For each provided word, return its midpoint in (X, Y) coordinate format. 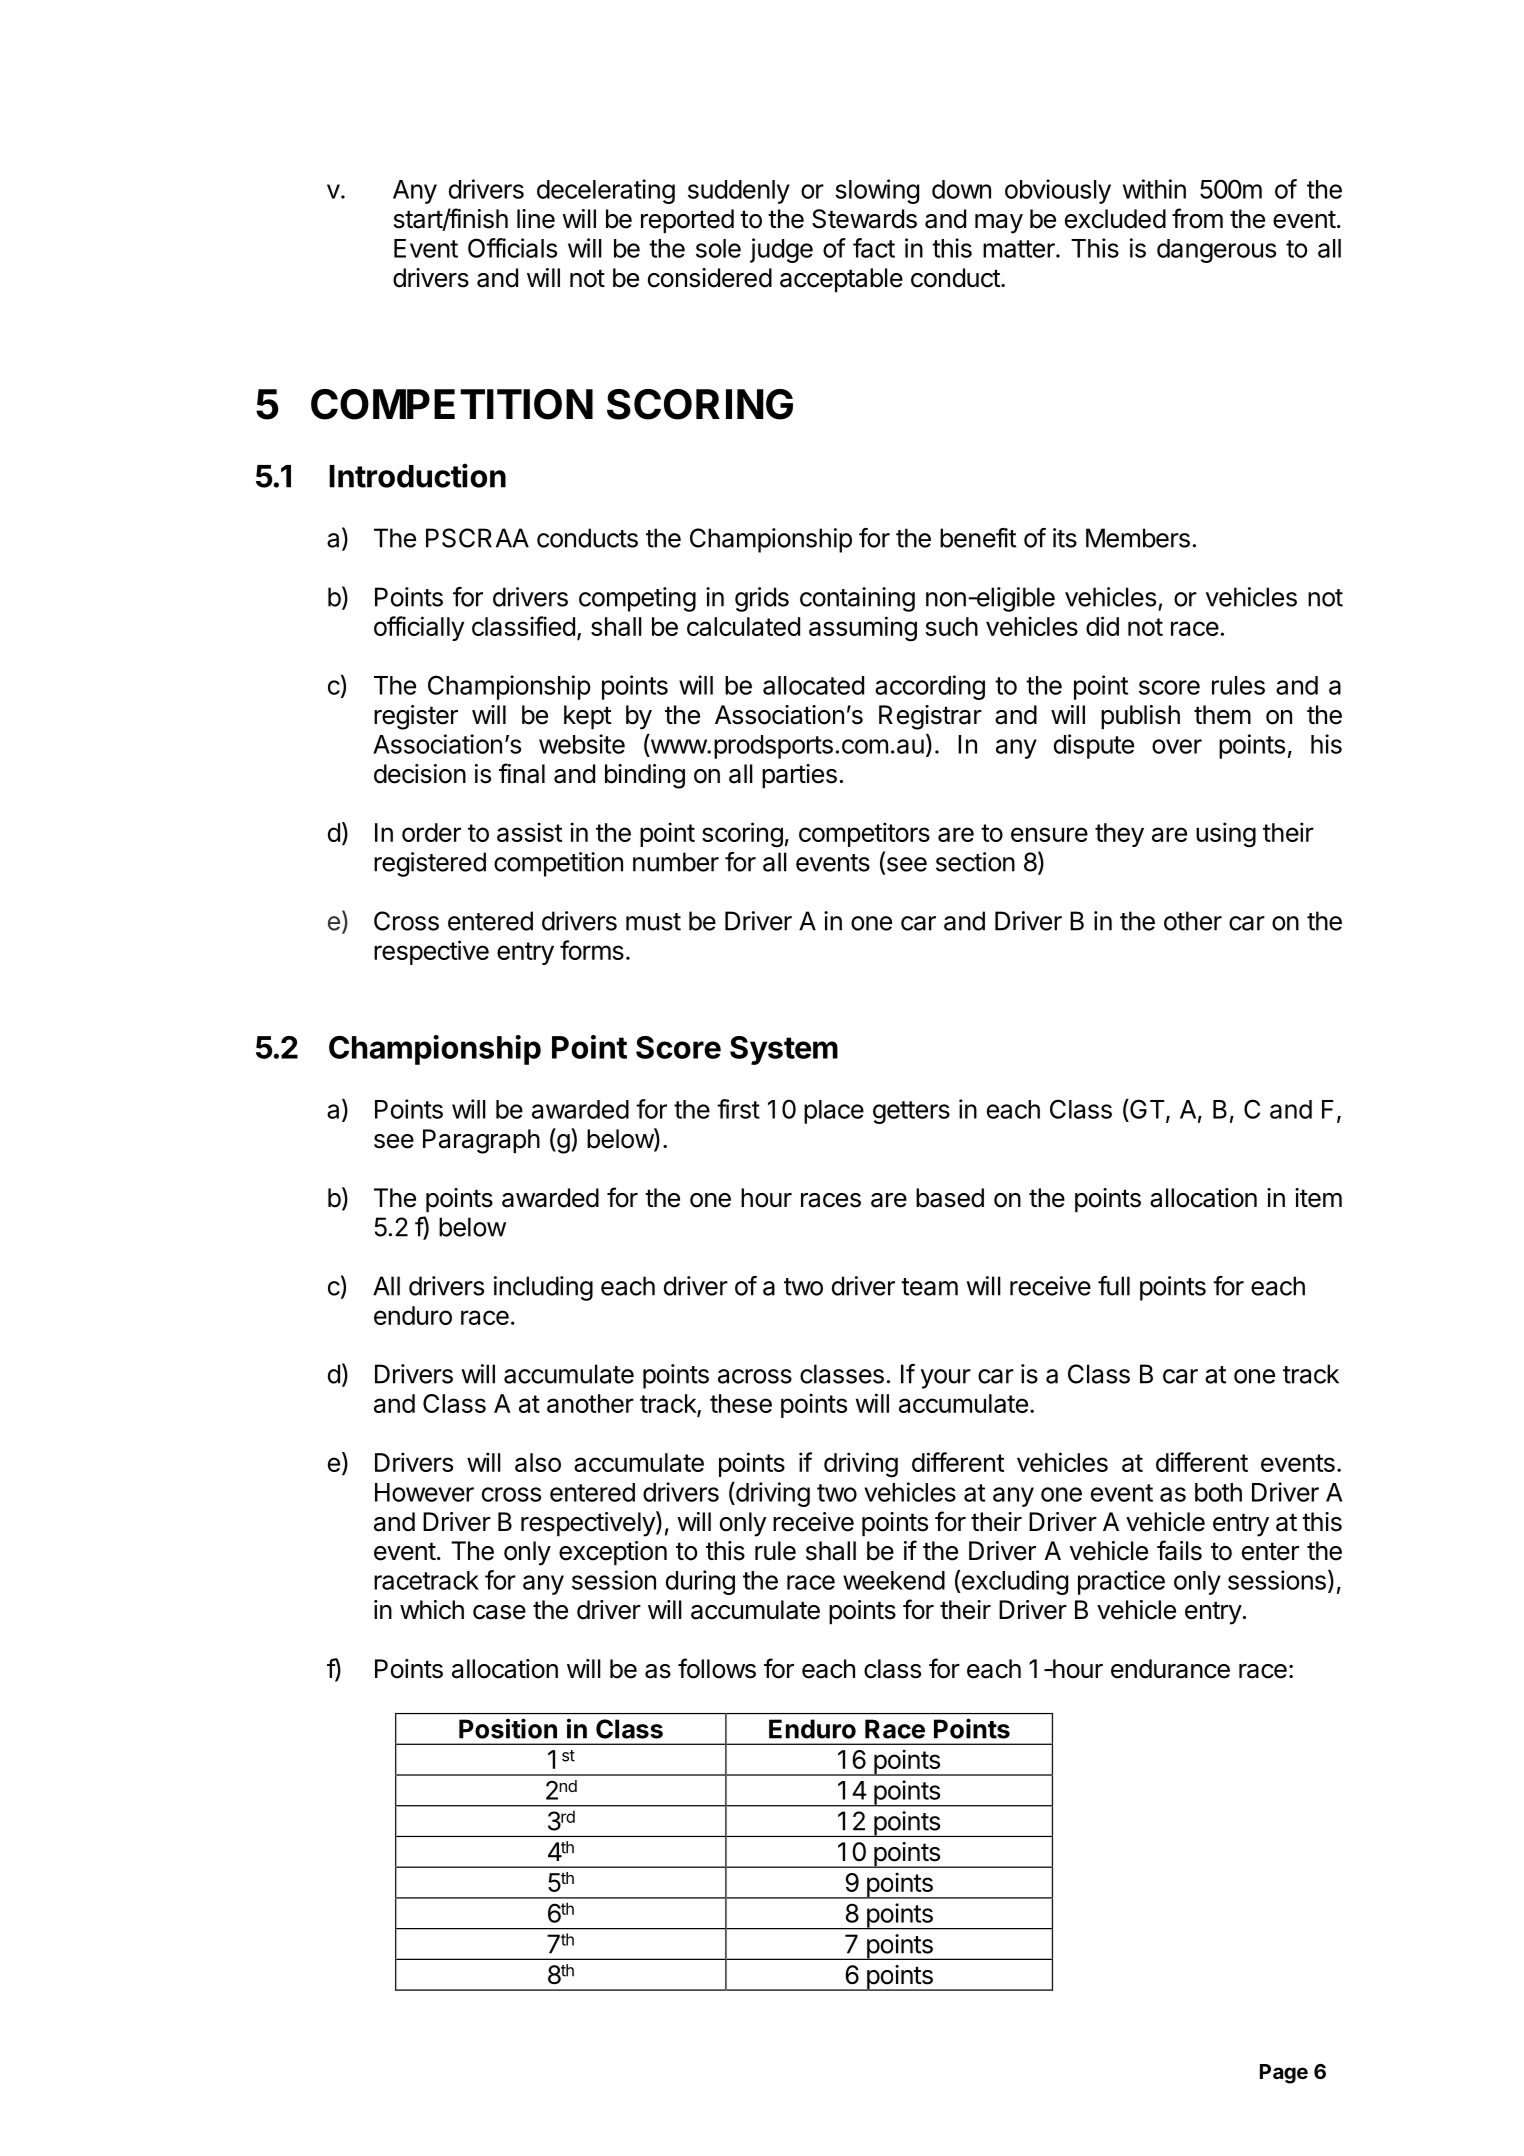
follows (717, 1668)
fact (874, 248)
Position (508, 1728)
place (834, 1112)
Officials (512, 248)
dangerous (1216, 251)
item (1318, 1198)
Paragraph (481, 1141)
